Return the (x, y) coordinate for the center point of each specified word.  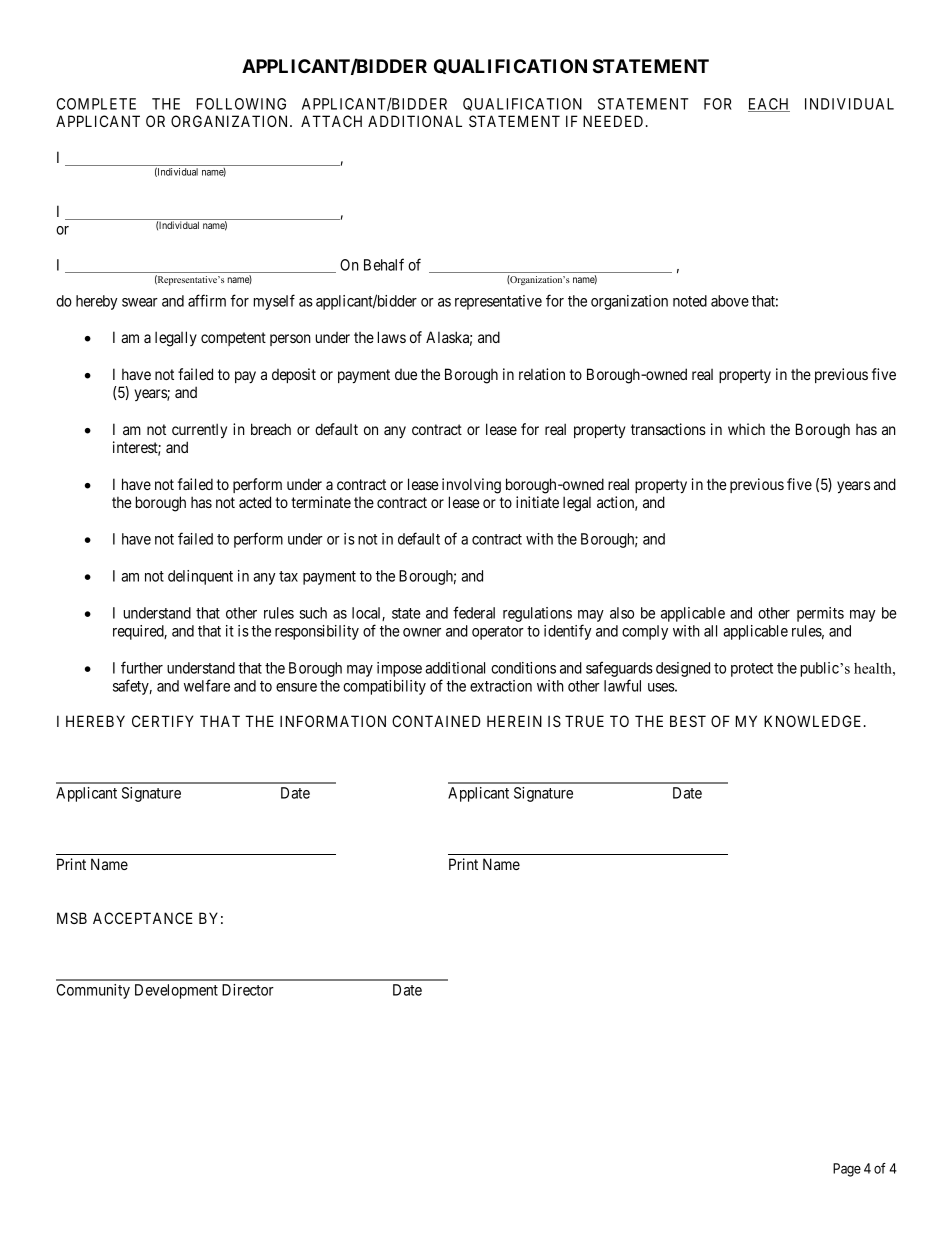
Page (847, 1170)
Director (248, 990)
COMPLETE (96, 104)
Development (176, 991)
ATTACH (331, 121)
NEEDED (615, 121)
